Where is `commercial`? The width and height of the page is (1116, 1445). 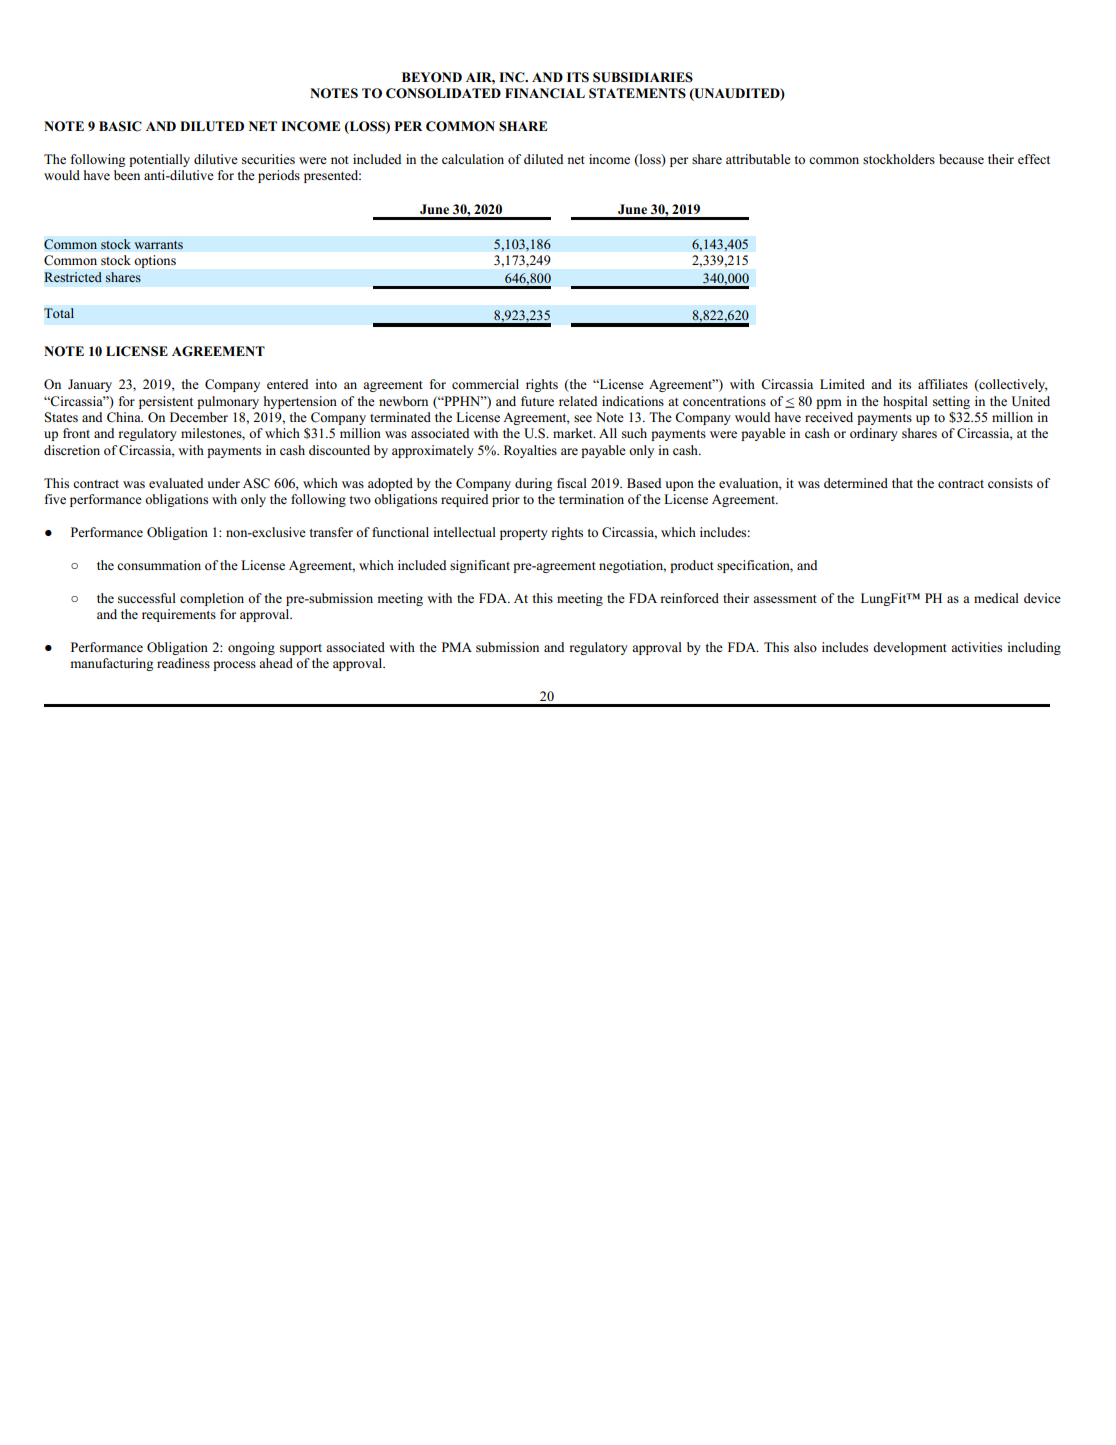 commercial is located at coordinates (485, 384).
